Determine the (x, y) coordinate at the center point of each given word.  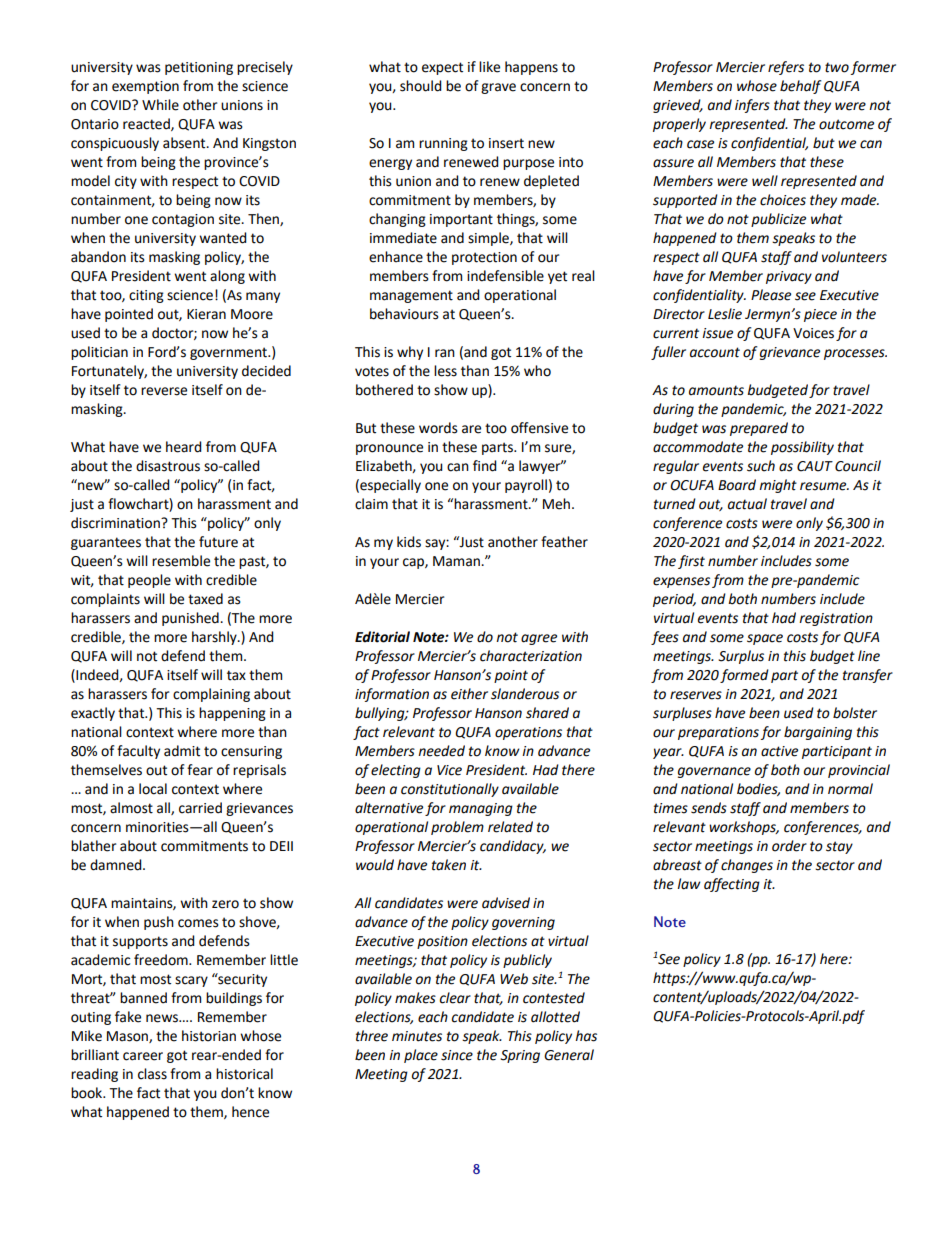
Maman (457, 561)
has (586, 1036)
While (160, 105)
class (152, 1074)
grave (498, 88)
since (457, 1055)
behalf (801, 87)
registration (836, 619)
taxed (205, 599)
